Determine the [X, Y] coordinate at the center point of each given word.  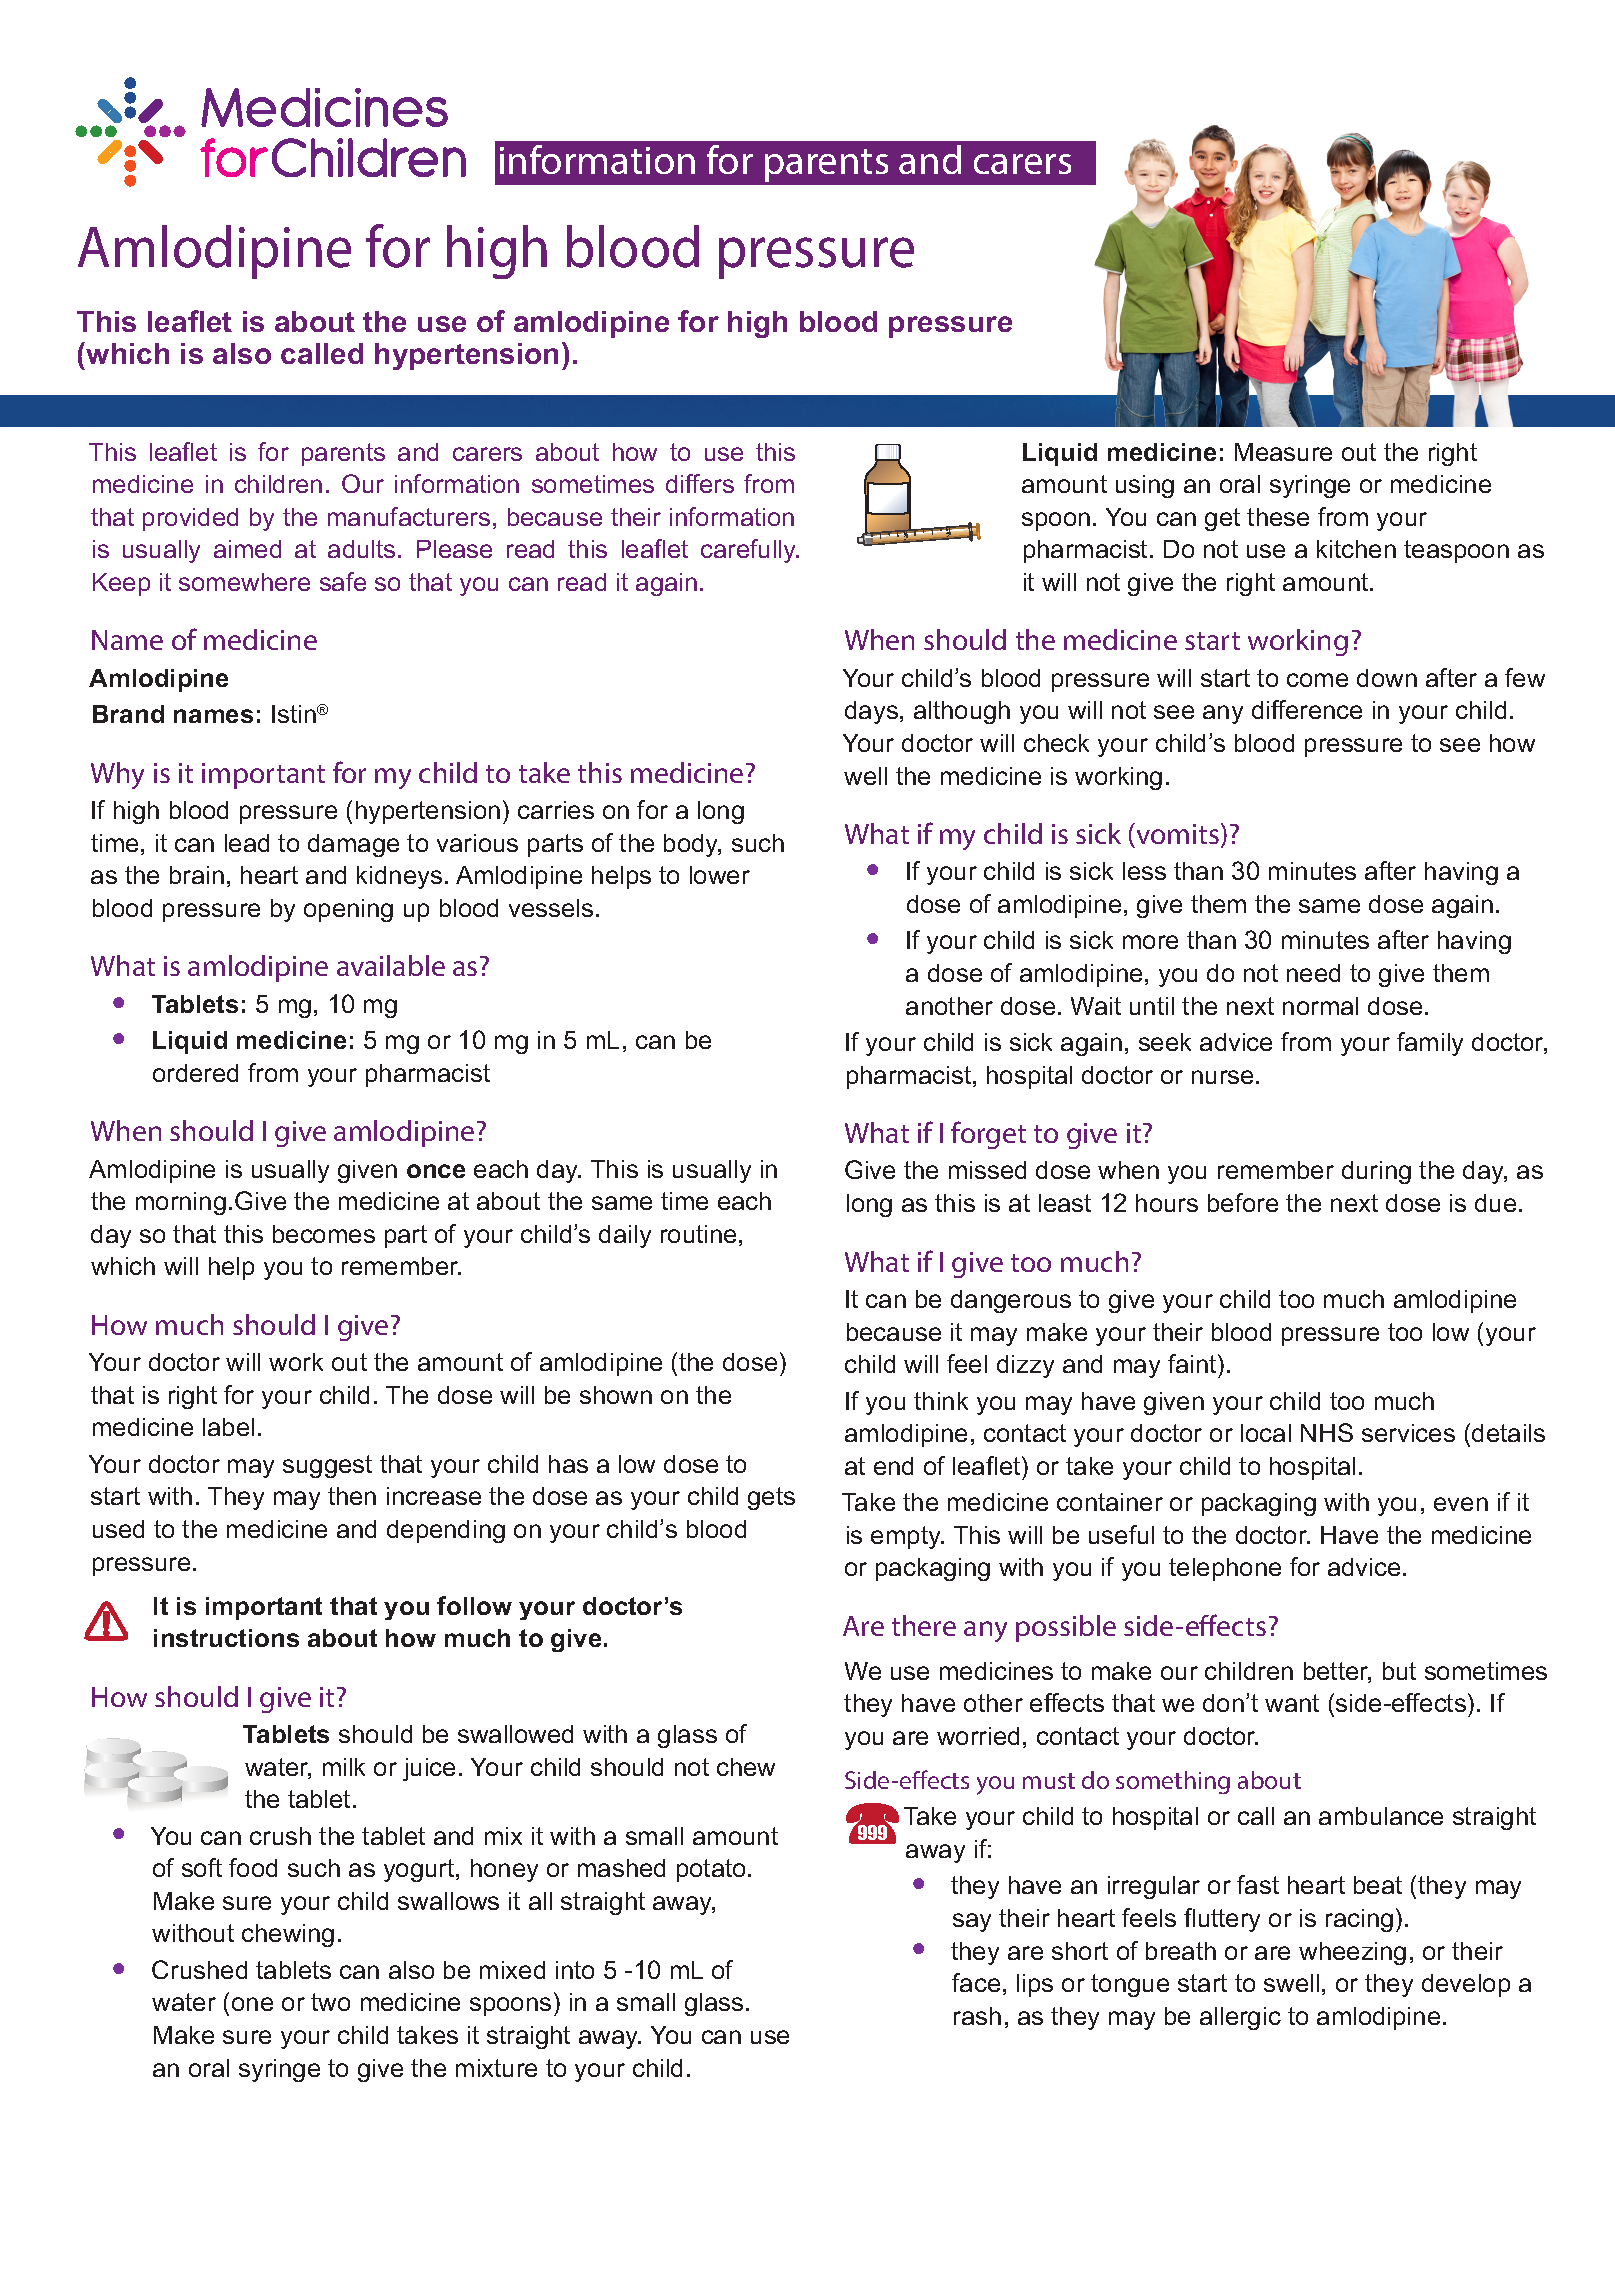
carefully [750, 551]
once [436, 1171]
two [330, 2002]
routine [698, 1234]
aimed [247, 549]
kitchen [1356, 549]
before [1243, 1202]
